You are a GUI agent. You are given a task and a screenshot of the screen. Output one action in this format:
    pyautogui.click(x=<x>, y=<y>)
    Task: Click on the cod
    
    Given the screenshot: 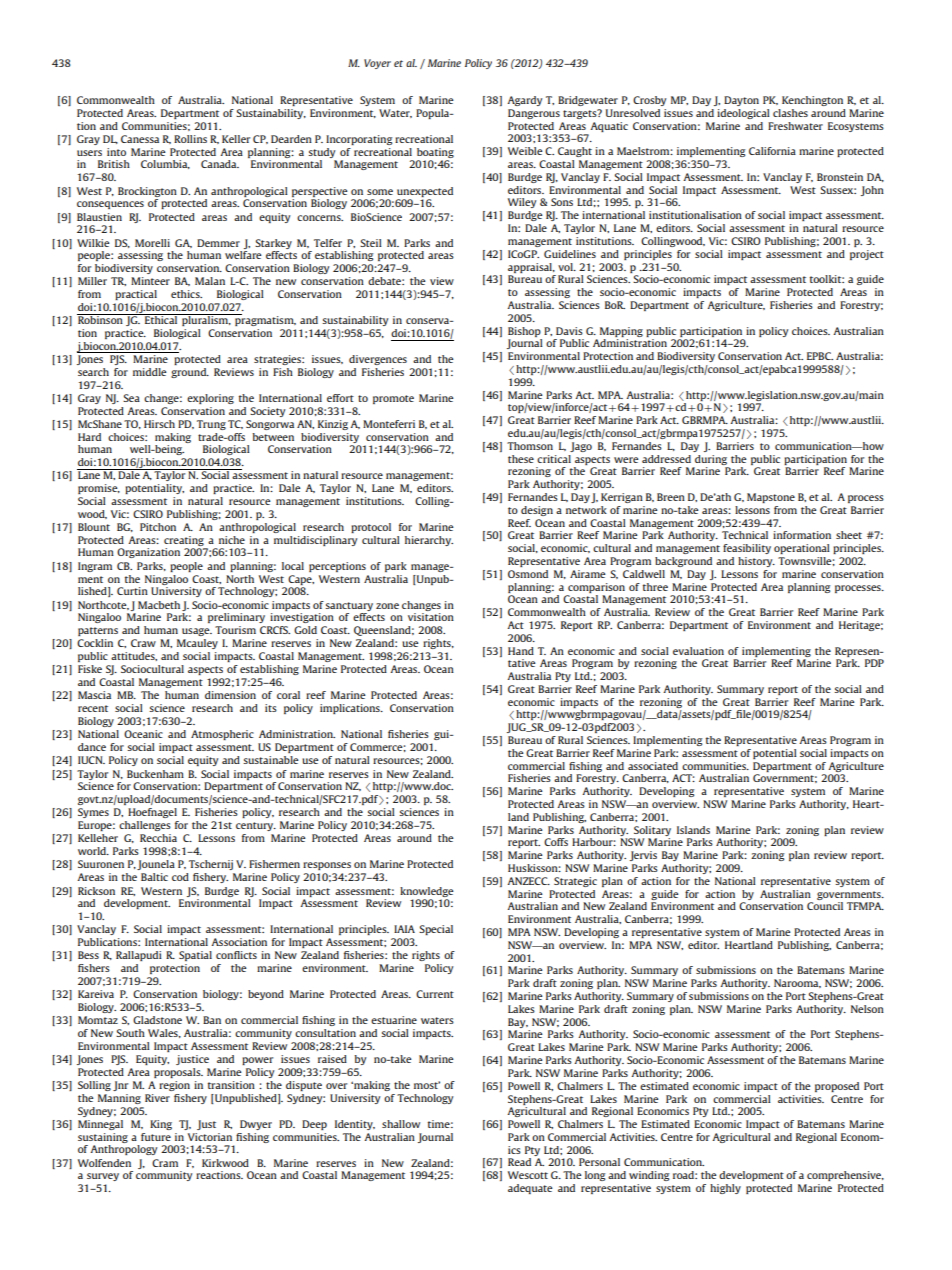 What is the action you would take?
    pyautogui.click(x=180, y=877)
